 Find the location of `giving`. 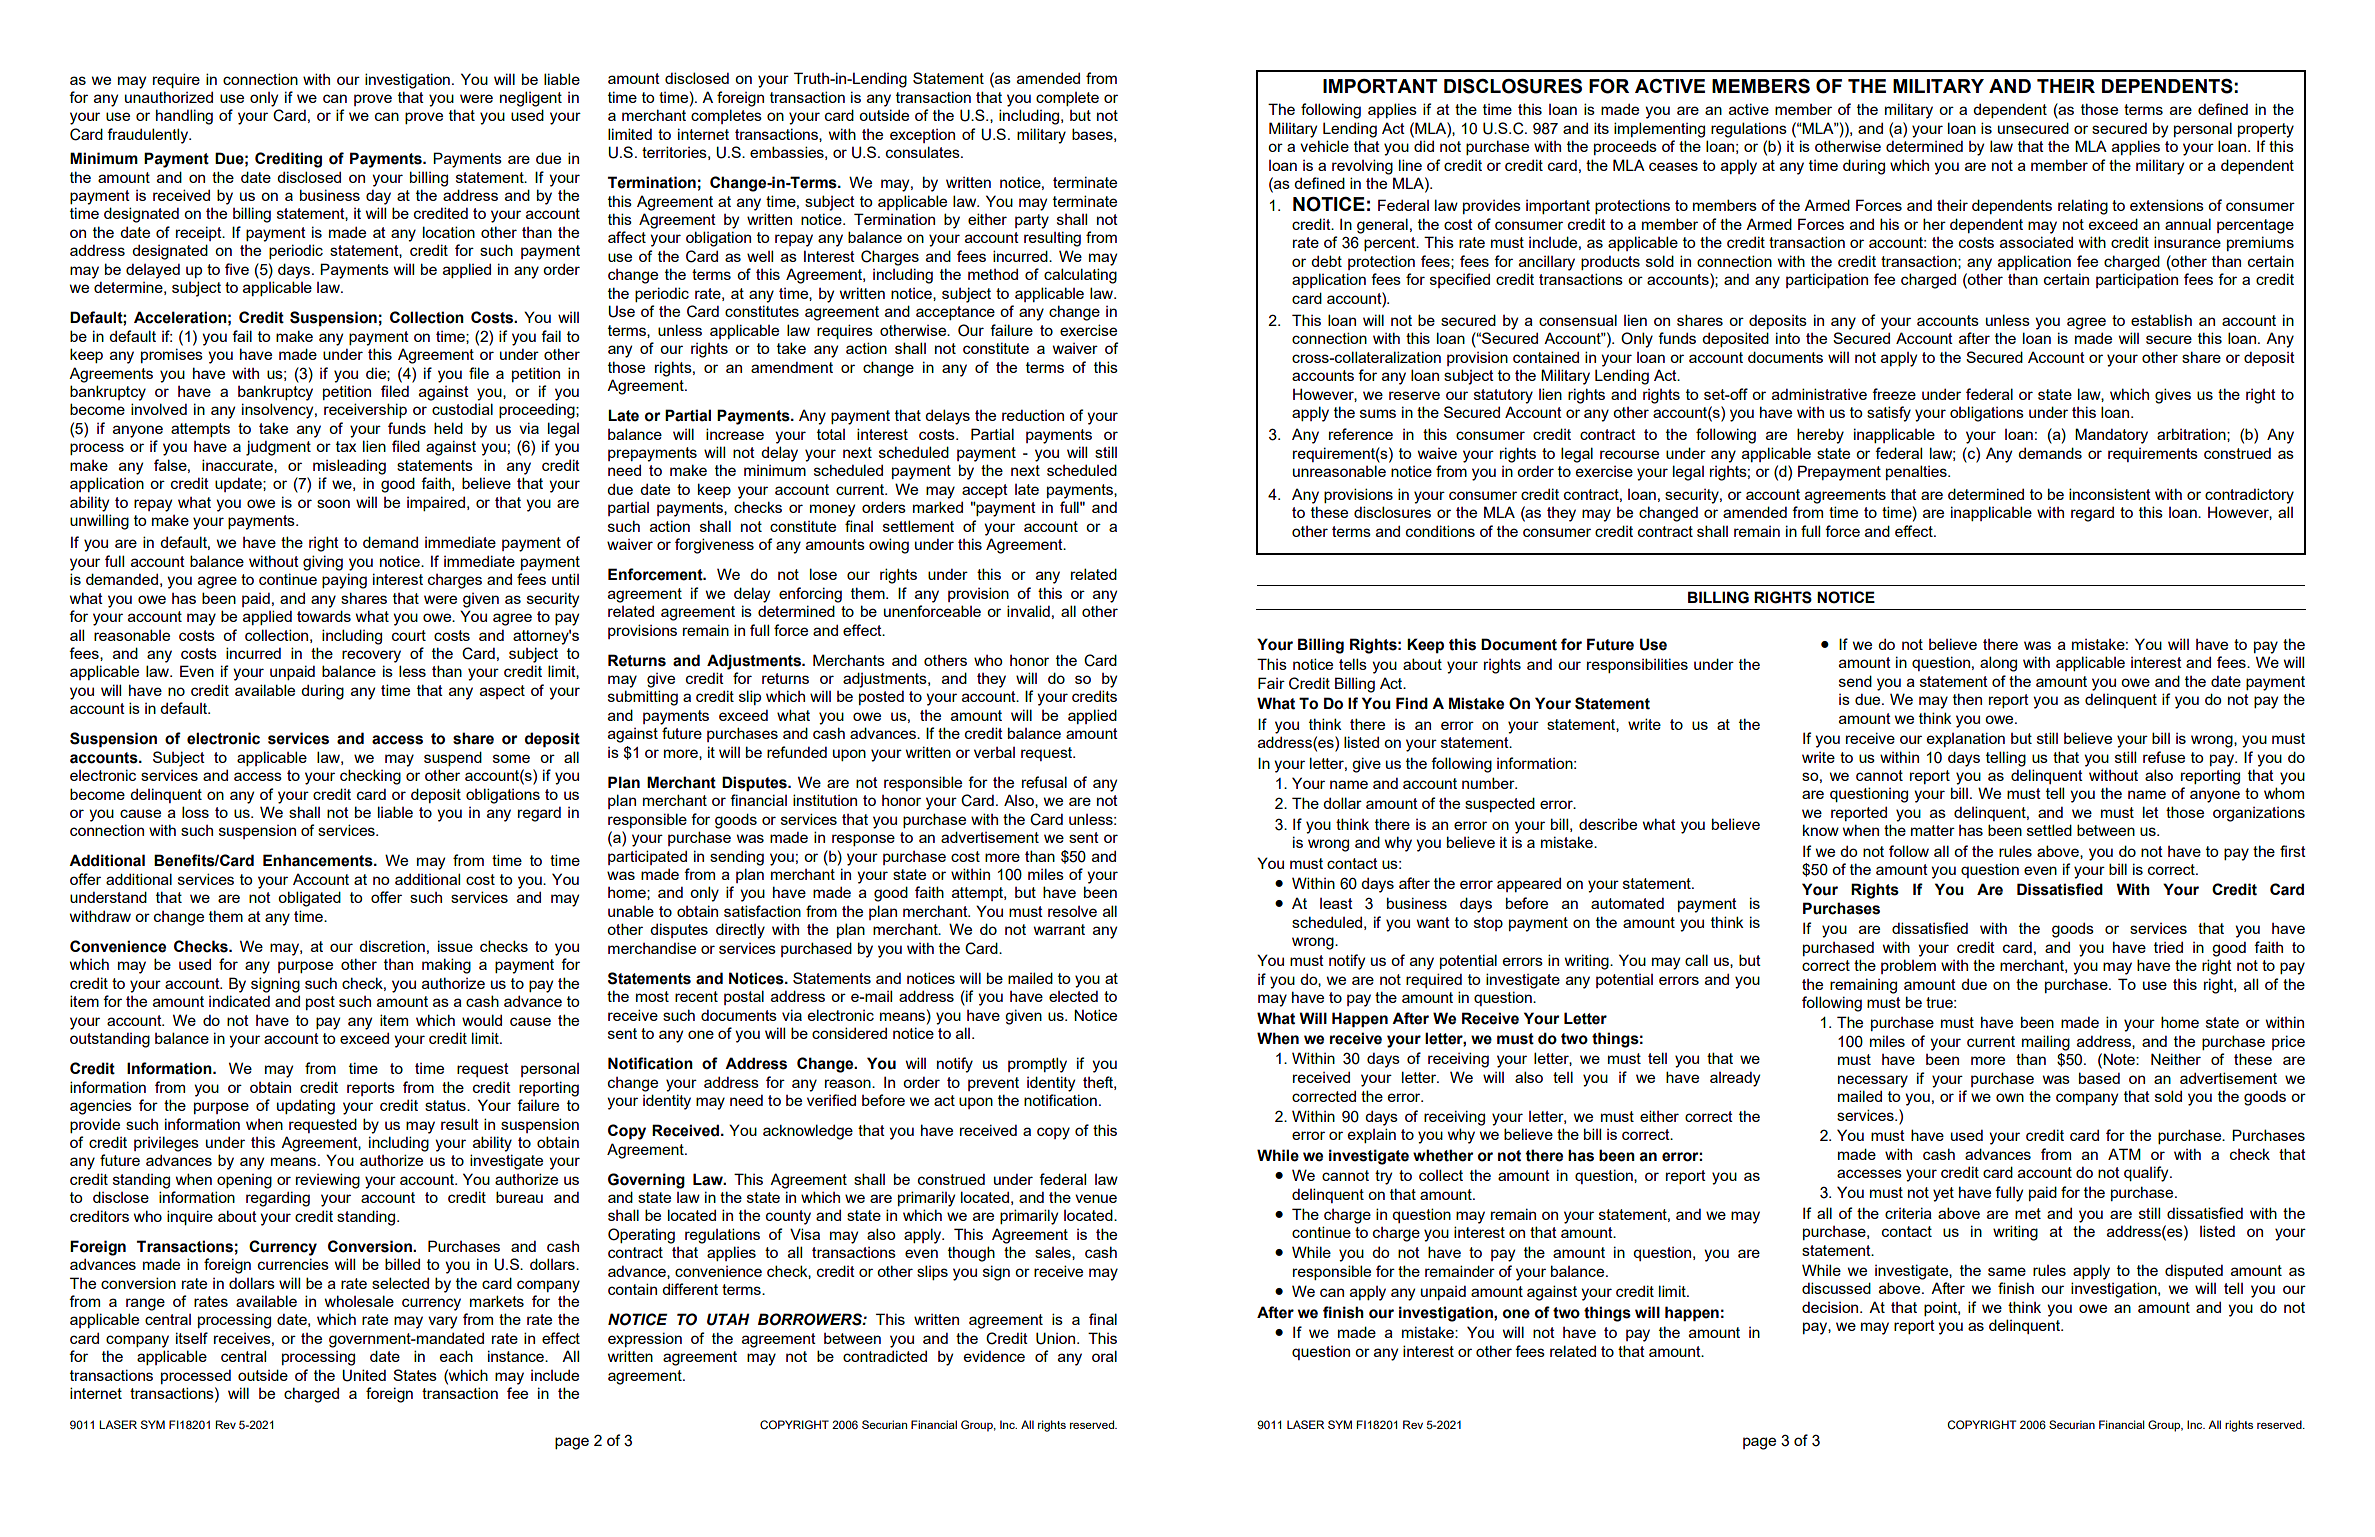

giving is located at coordinates (323, 563).
